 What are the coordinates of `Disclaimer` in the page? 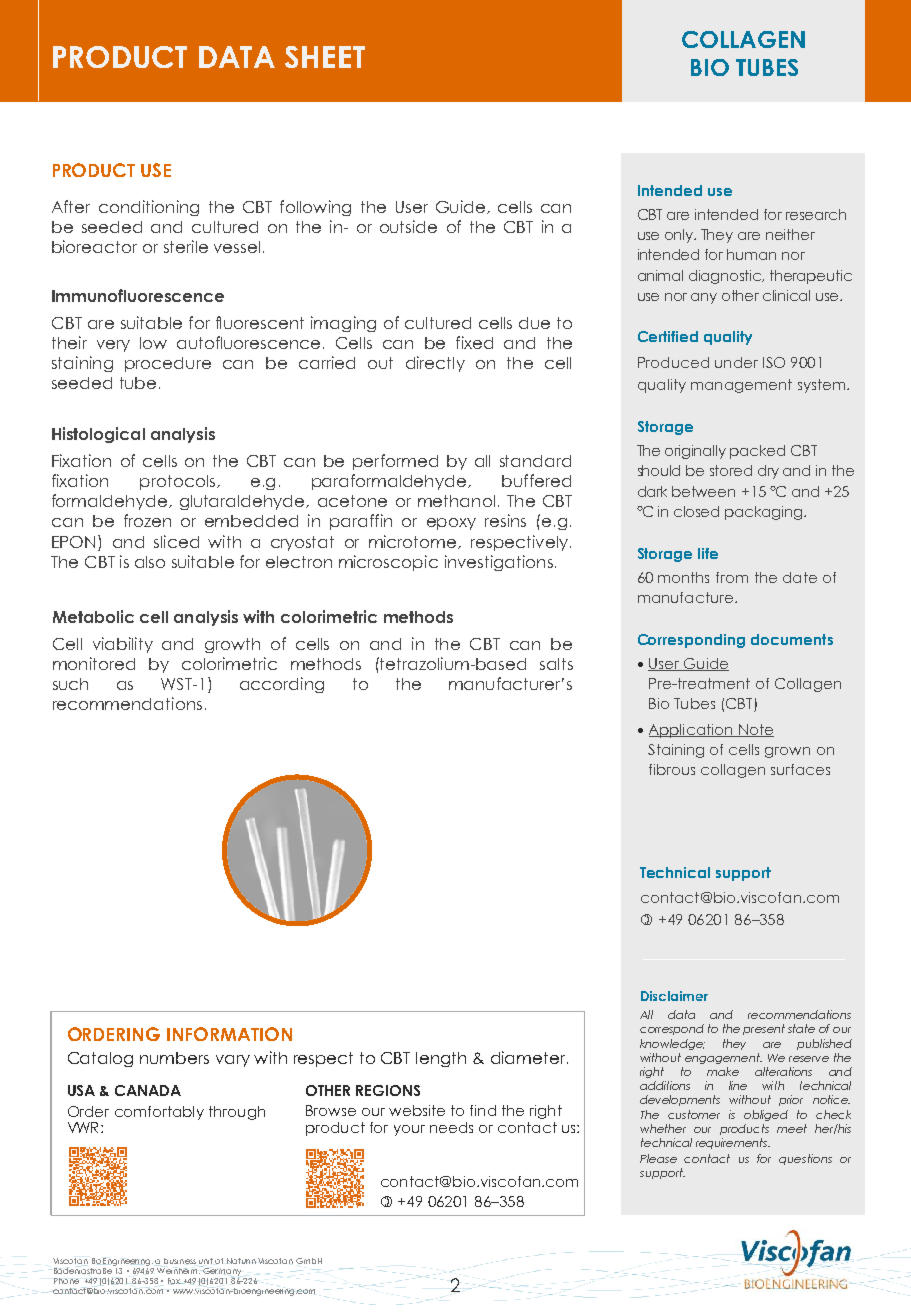 It's located at (674, 996).
